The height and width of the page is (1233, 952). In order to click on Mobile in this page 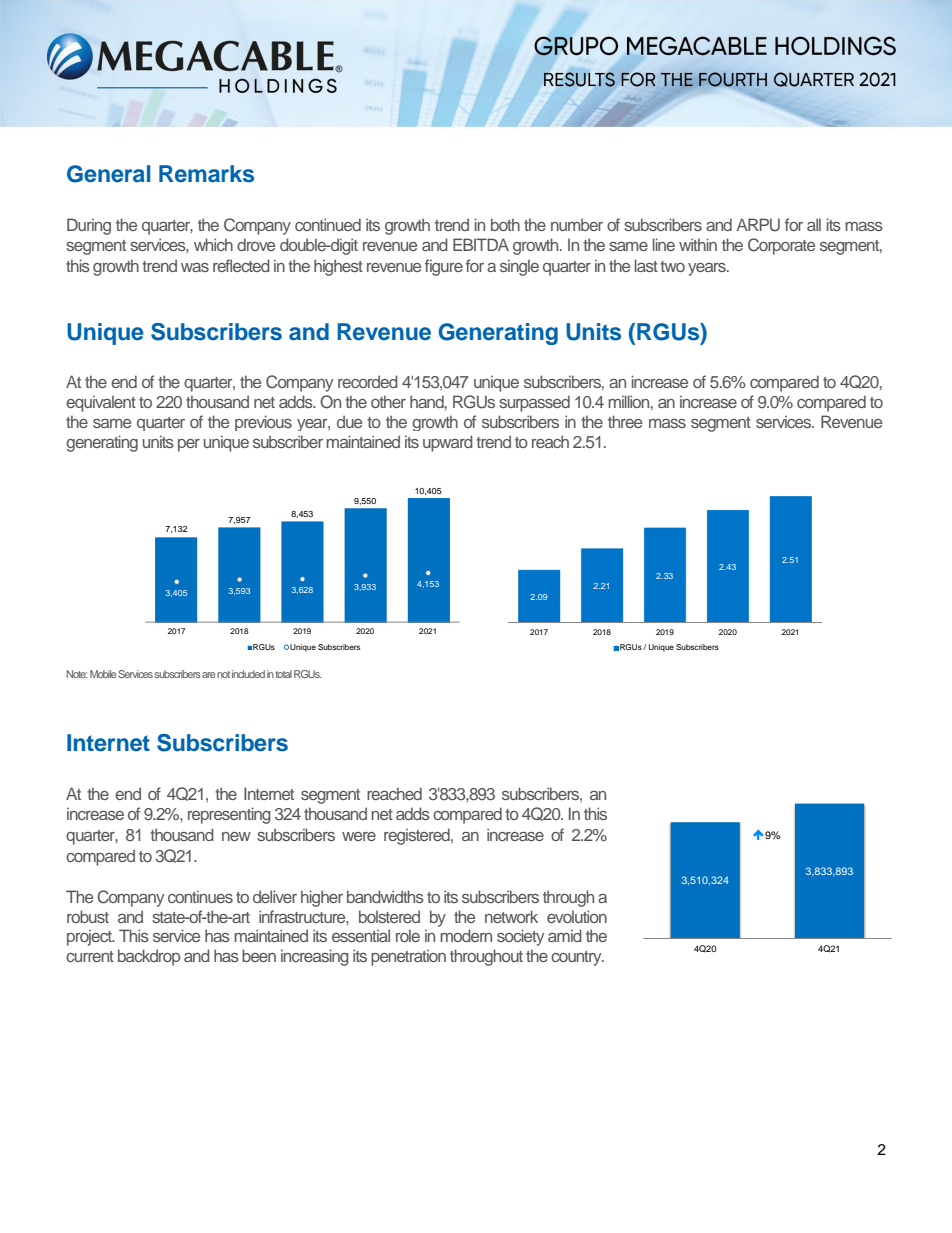, I will do `click(103, 674)`.
